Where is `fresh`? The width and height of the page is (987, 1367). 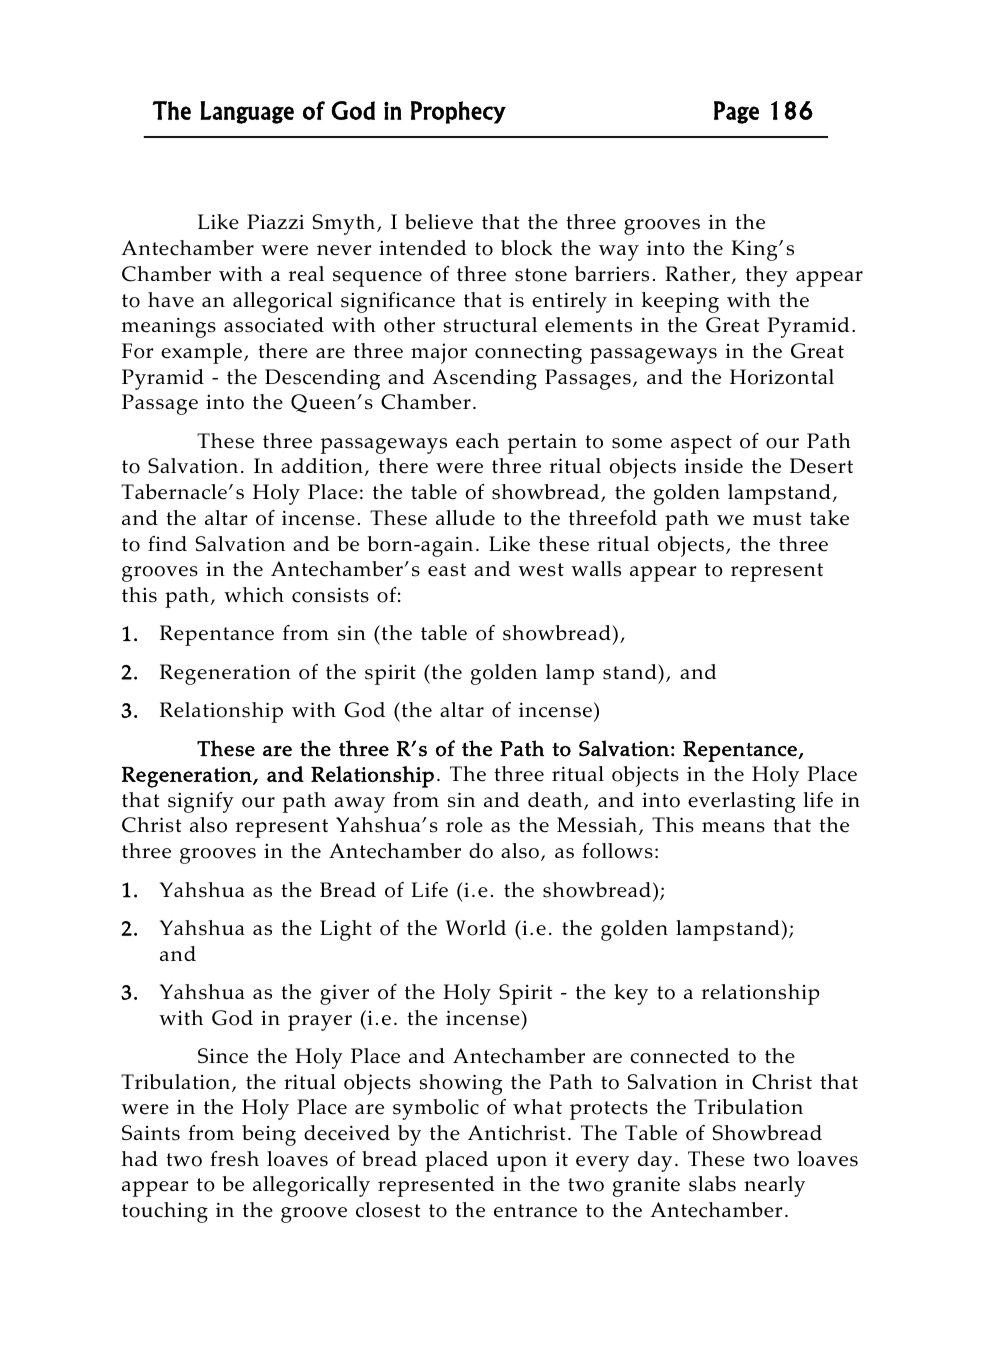 fresh is located at coordinates (234, 1159).
